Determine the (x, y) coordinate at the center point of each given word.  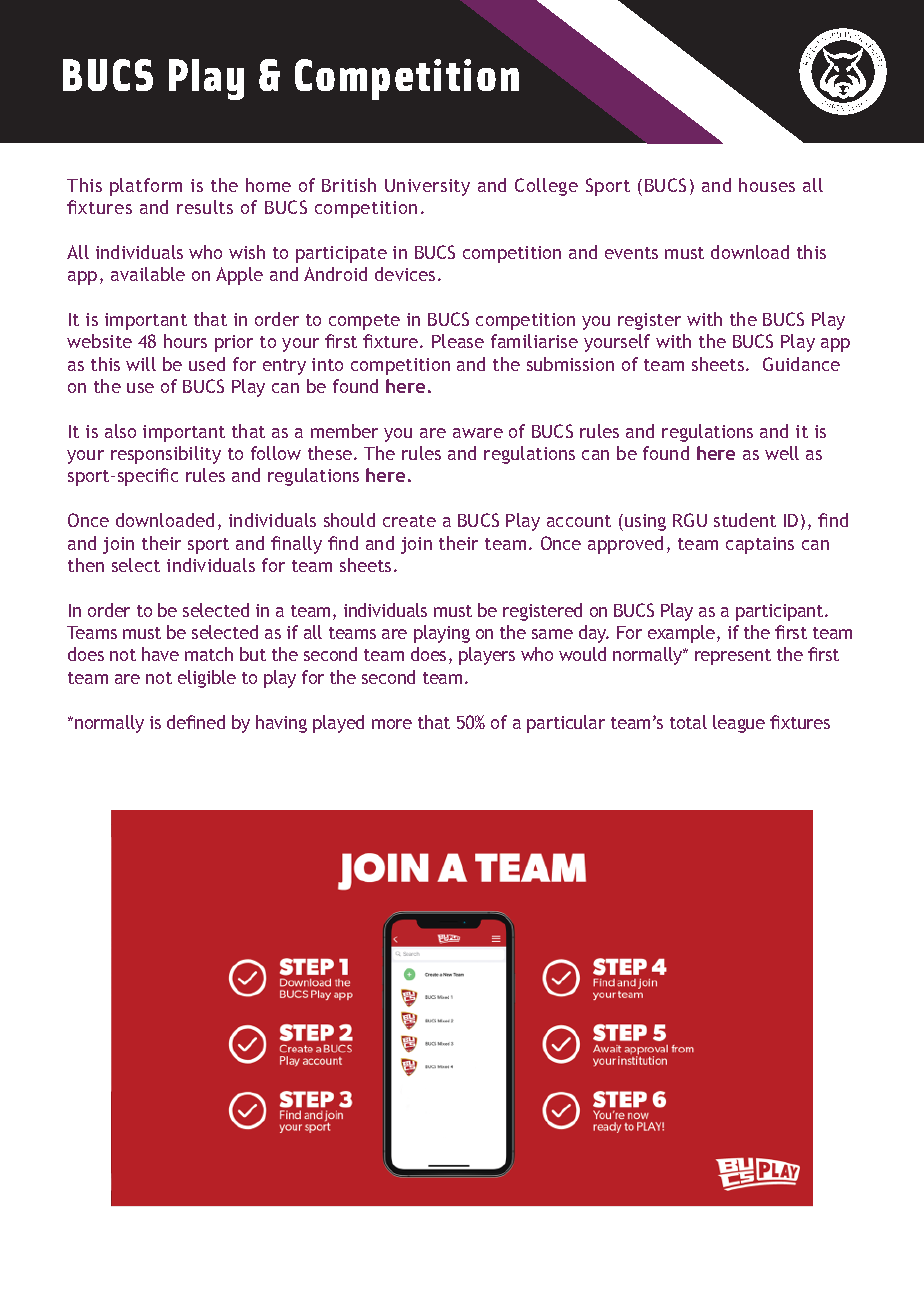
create (409, 521)
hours (185, 341)
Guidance (801, 364)
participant (781, 612)
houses (767, 185)
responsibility (166, 455)
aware (478, 433)
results (205, 207)
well (782, 453)
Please (458, 341)
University (427, 187)
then (86, 565)
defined (196, 722)
